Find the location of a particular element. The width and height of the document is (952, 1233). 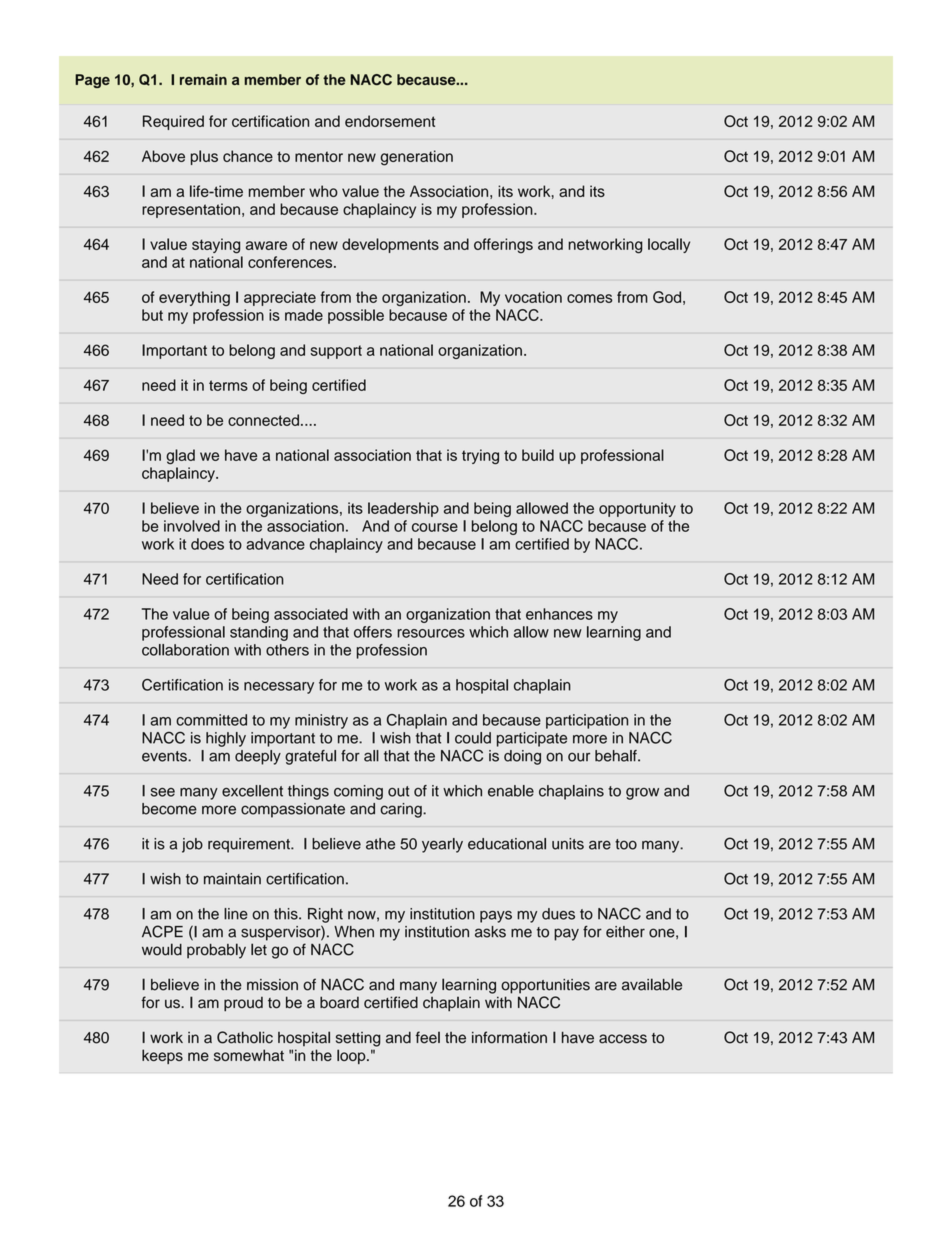

course is located at coordinates (435, 527).
